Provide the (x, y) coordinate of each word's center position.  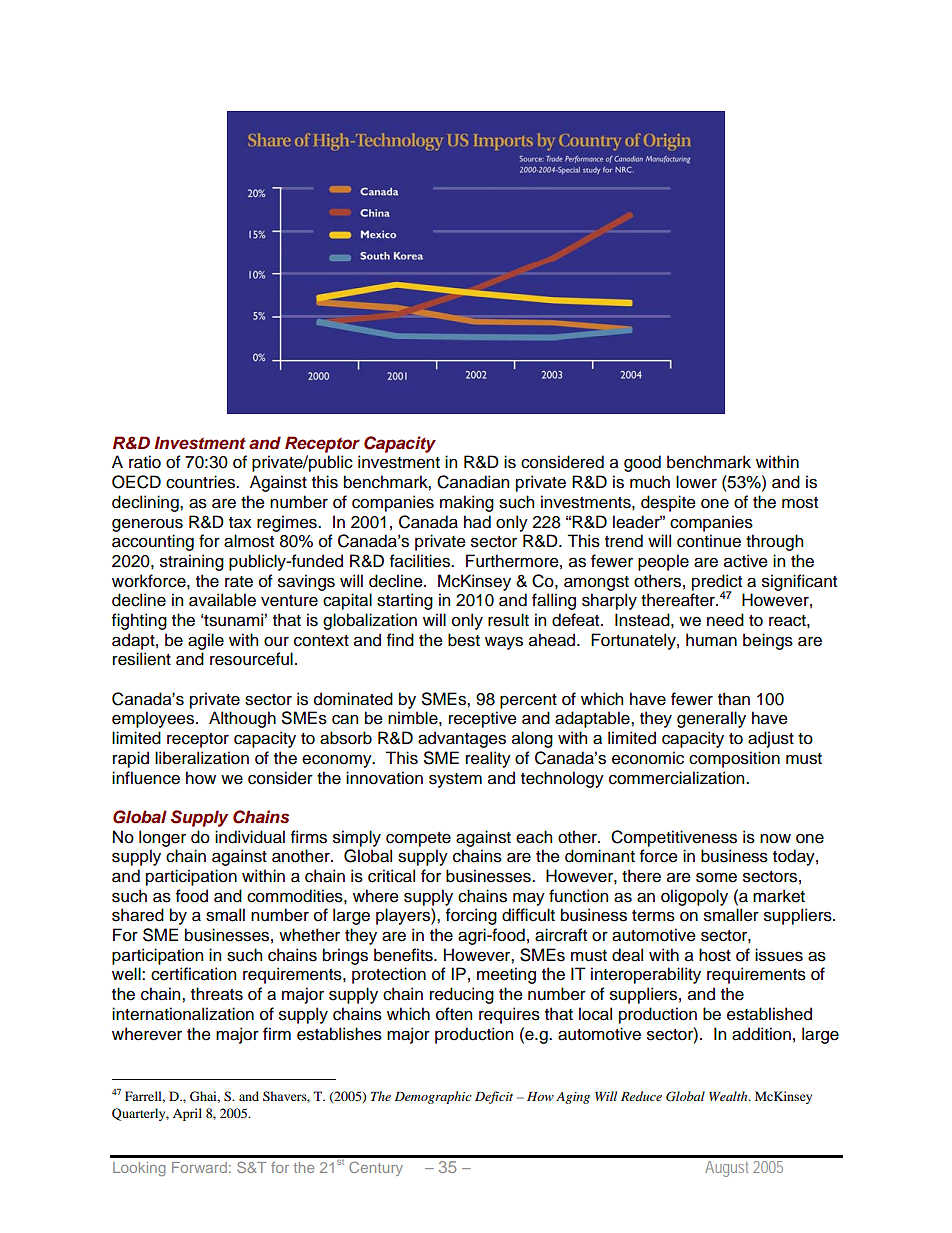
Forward (199, 1167)
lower (696, 482)
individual (250, 837)
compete (418, 839)
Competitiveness (674, 838)
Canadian (473, 482)
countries (201, 482)
